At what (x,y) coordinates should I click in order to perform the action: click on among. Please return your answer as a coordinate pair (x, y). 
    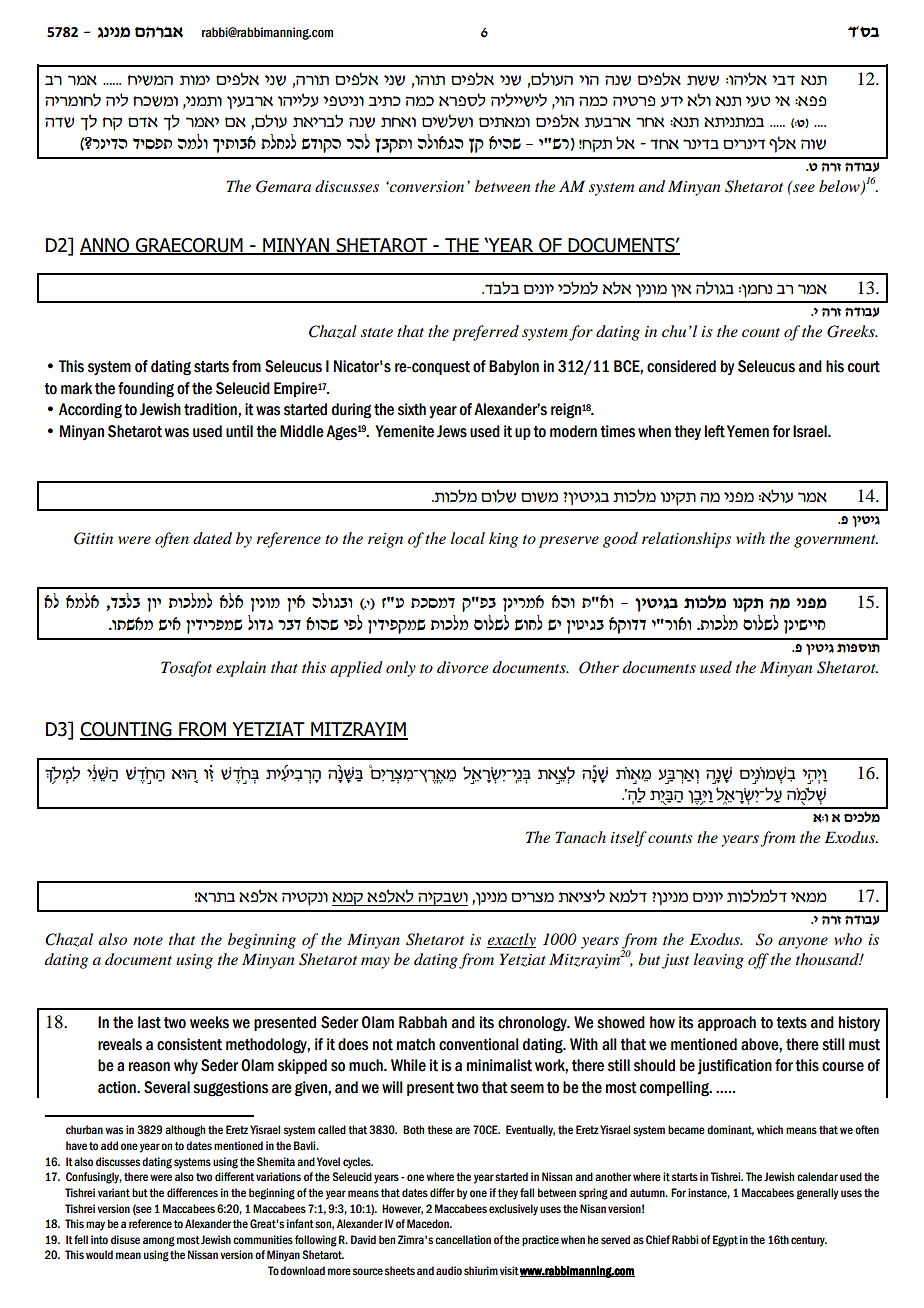
    Looking at the image, I should click on (159, 1242).
